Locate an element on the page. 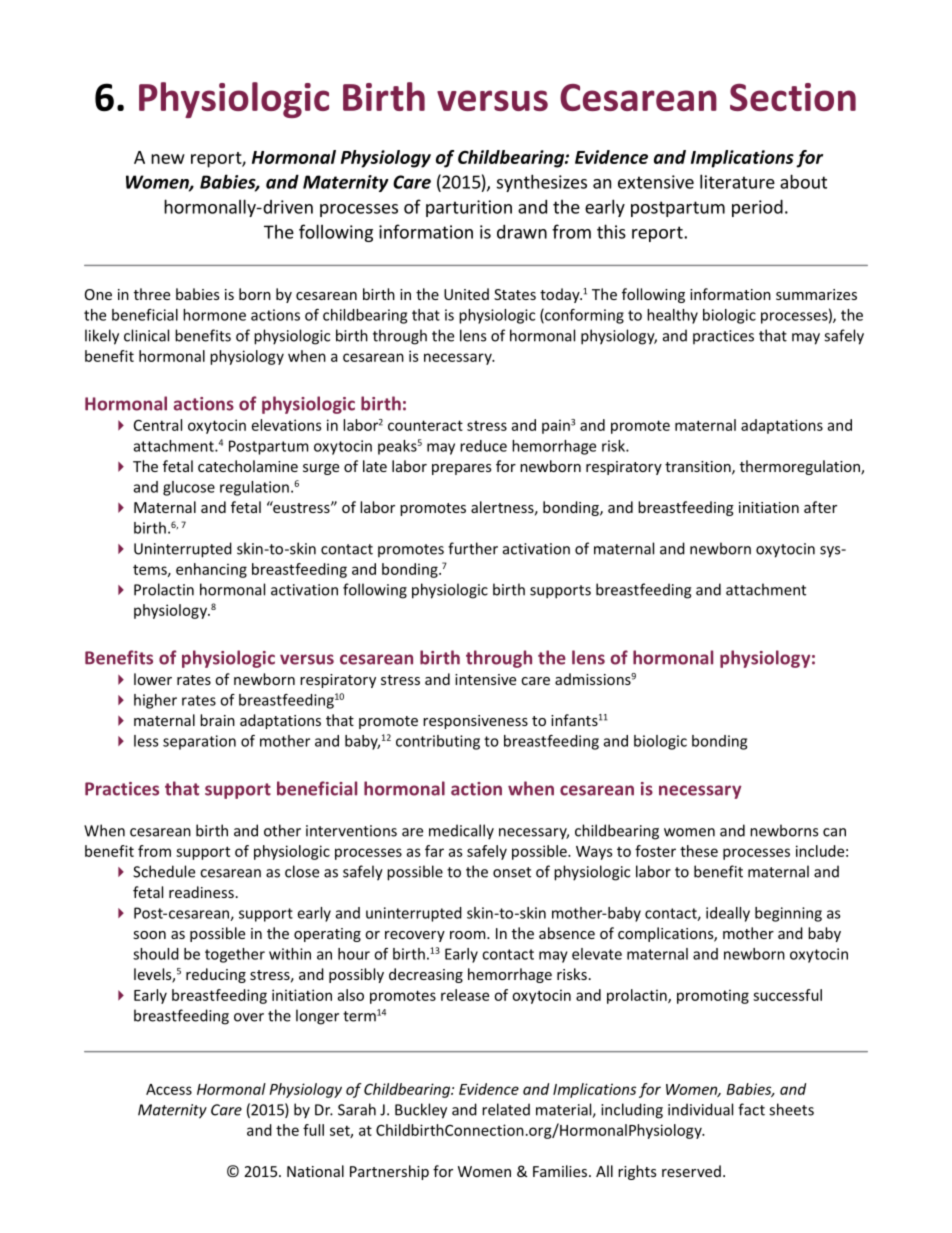  synthesizes is located at coordinates (542, 183).
